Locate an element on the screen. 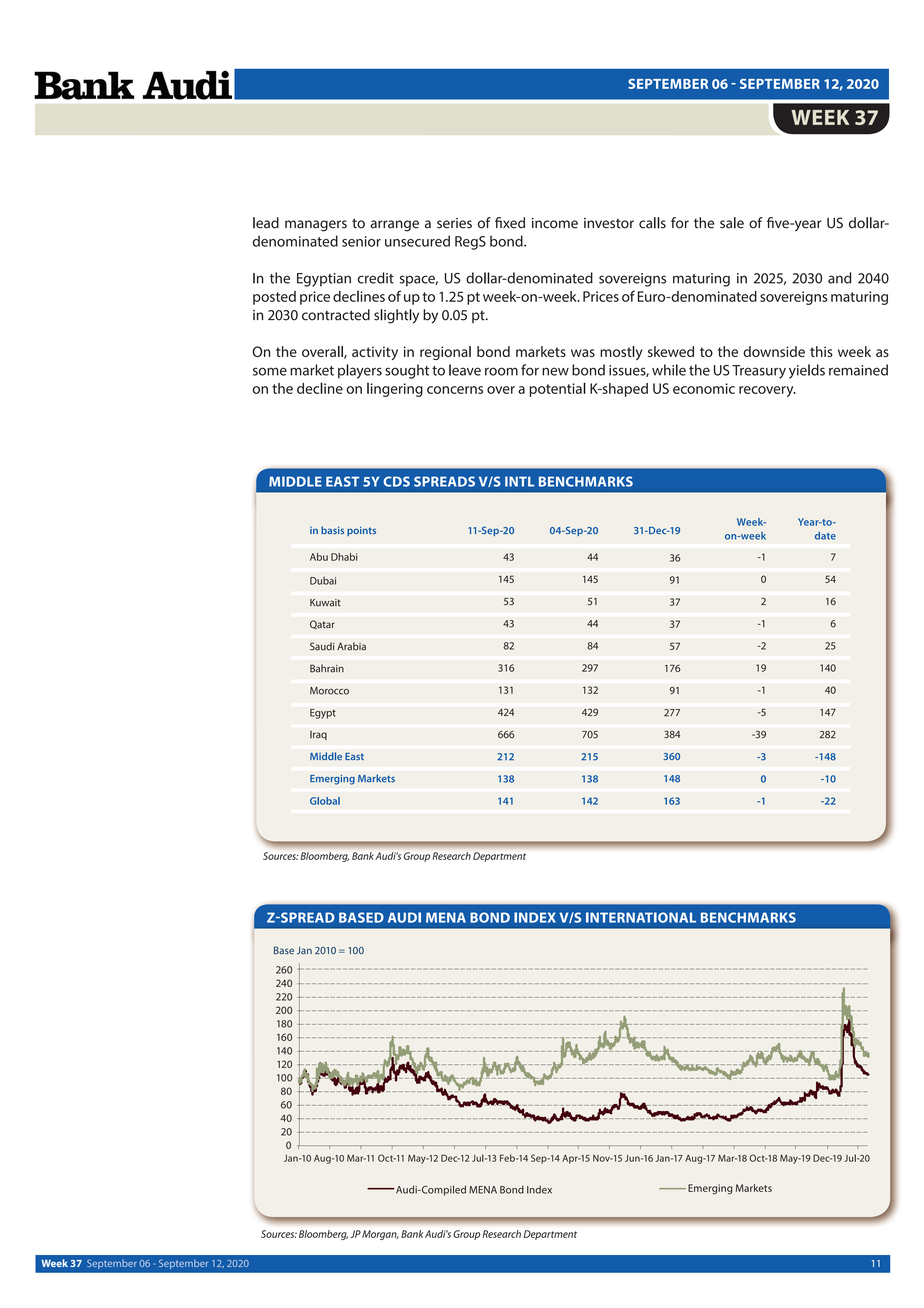  Morgan is located at coordinates (380, 1235).
